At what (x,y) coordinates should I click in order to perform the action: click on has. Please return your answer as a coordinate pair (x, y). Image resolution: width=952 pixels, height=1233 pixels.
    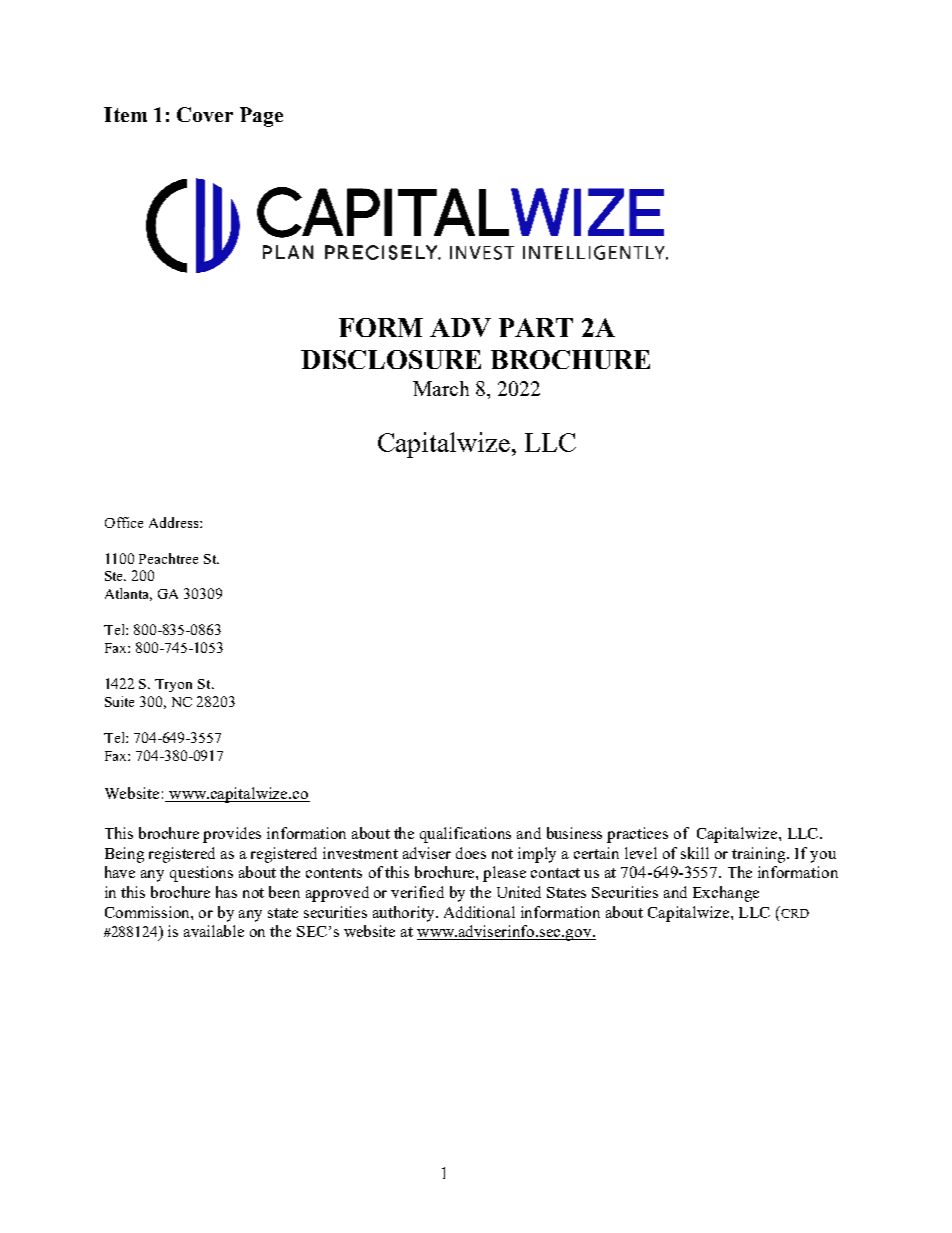
    Looking at the image, I should click on (226, 892).
